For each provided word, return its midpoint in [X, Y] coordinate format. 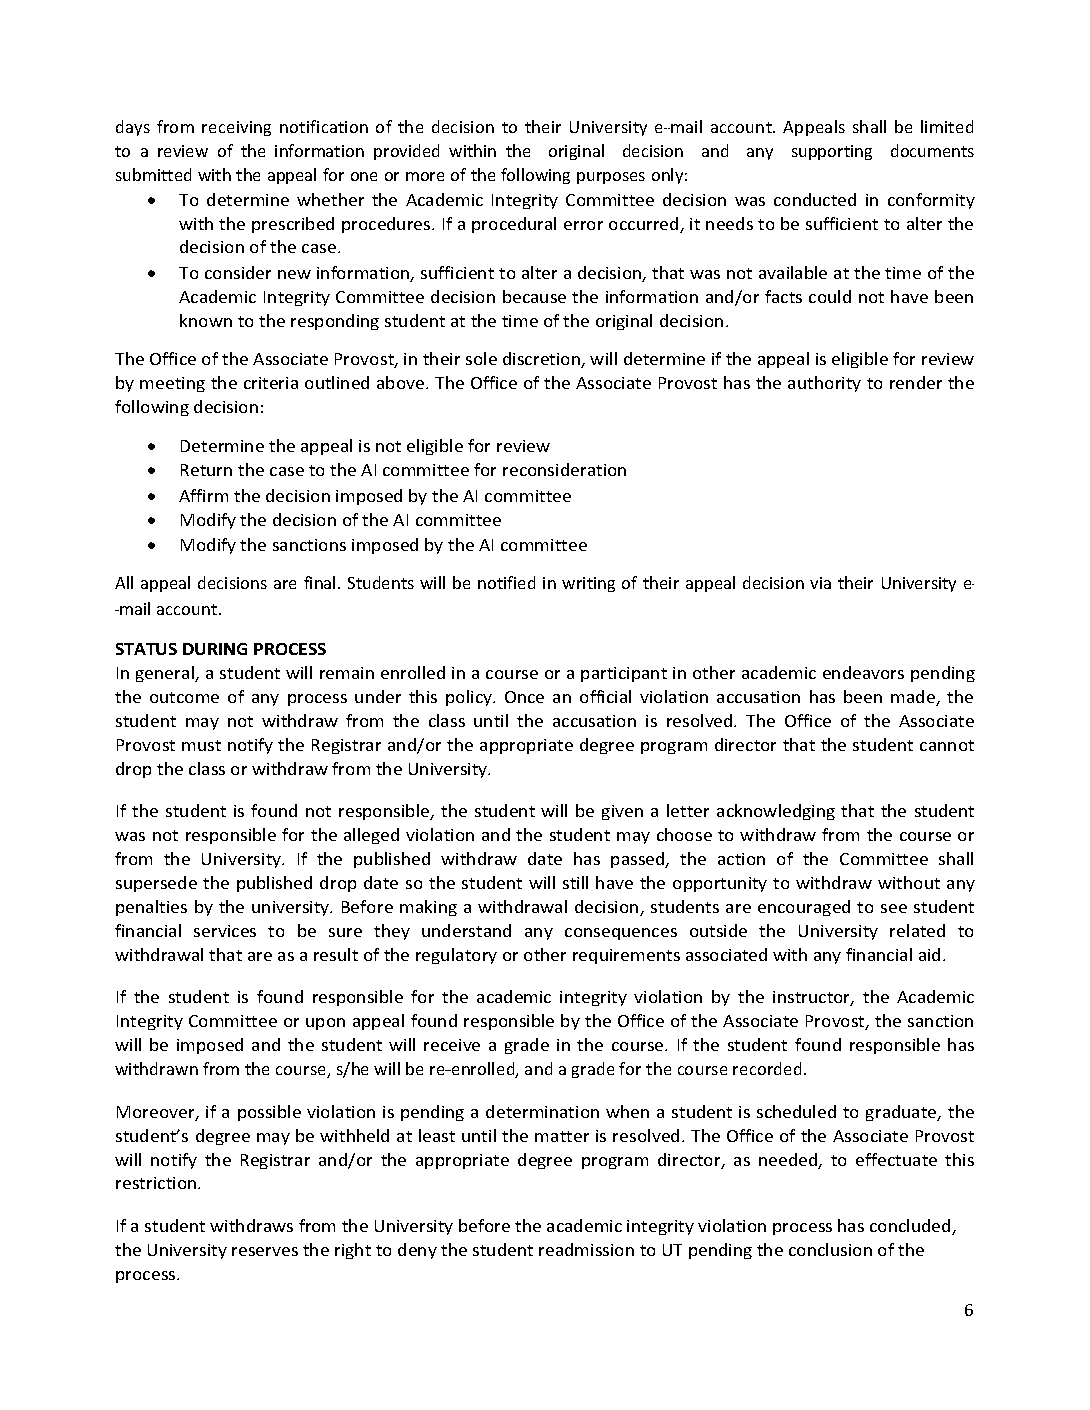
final [319, 582]
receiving [236, 128]
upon [325, 1024]
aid [929, 954]
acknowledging [776, 812]
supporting [832, 152]
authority [824, 384]
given [622, 812]
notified [506, 582]
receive [452, 1045]
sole [481, 358]
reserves [265, 1251]
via [820, 583]
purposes [611, 178]
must [201, 745]
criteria [271, 383]
